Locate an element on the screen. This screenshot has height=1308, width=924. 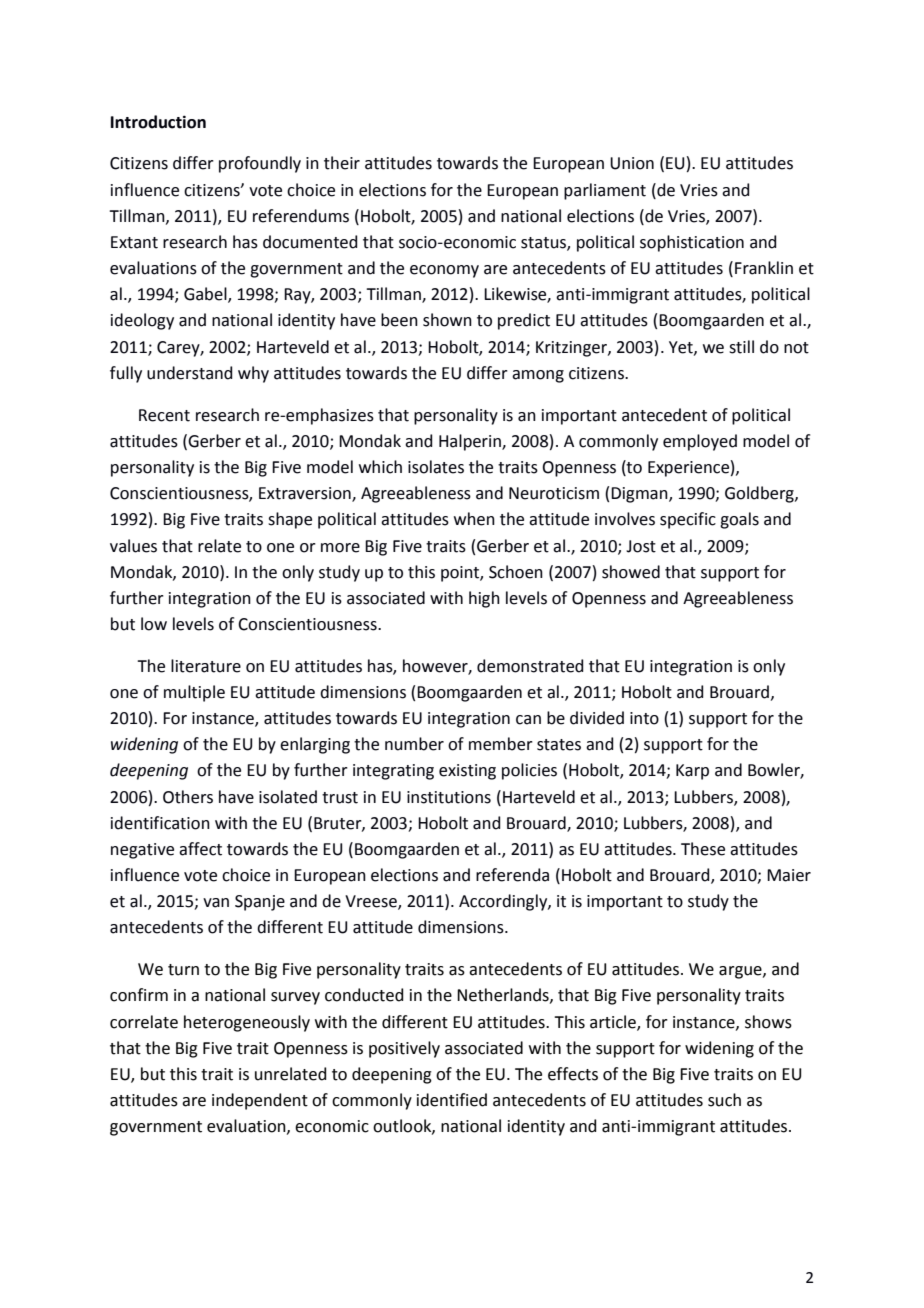
high is located at coordinates (484, 599).
